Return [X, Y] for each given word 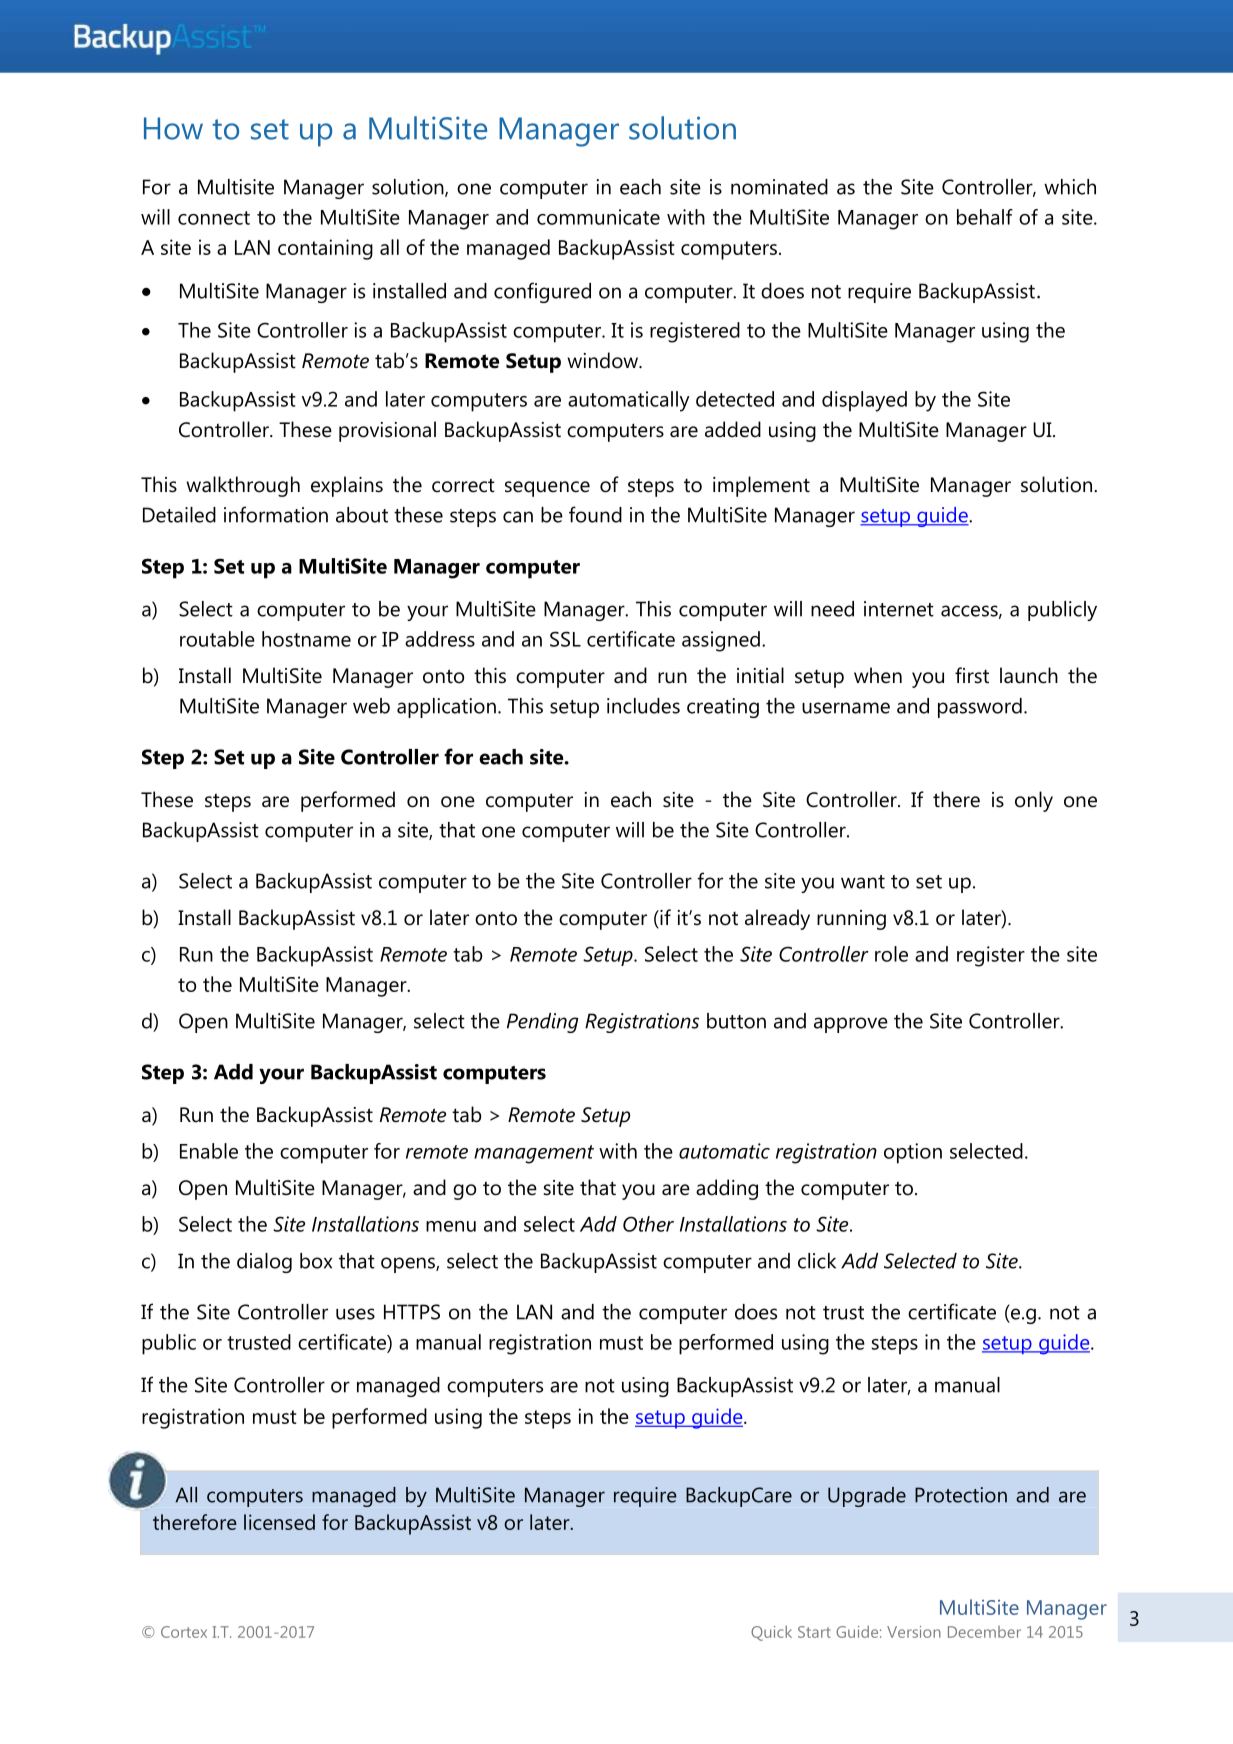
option [913, 1153]
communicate [598, 217]
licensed [279, 1522]
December [984, 1632]
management [534, 1154]
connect [214, 218]
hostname [306, 639]
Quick [771, 1633]
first [972, 675]
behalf [985, 217]
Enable [209, 1151]
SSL [565, 639]
